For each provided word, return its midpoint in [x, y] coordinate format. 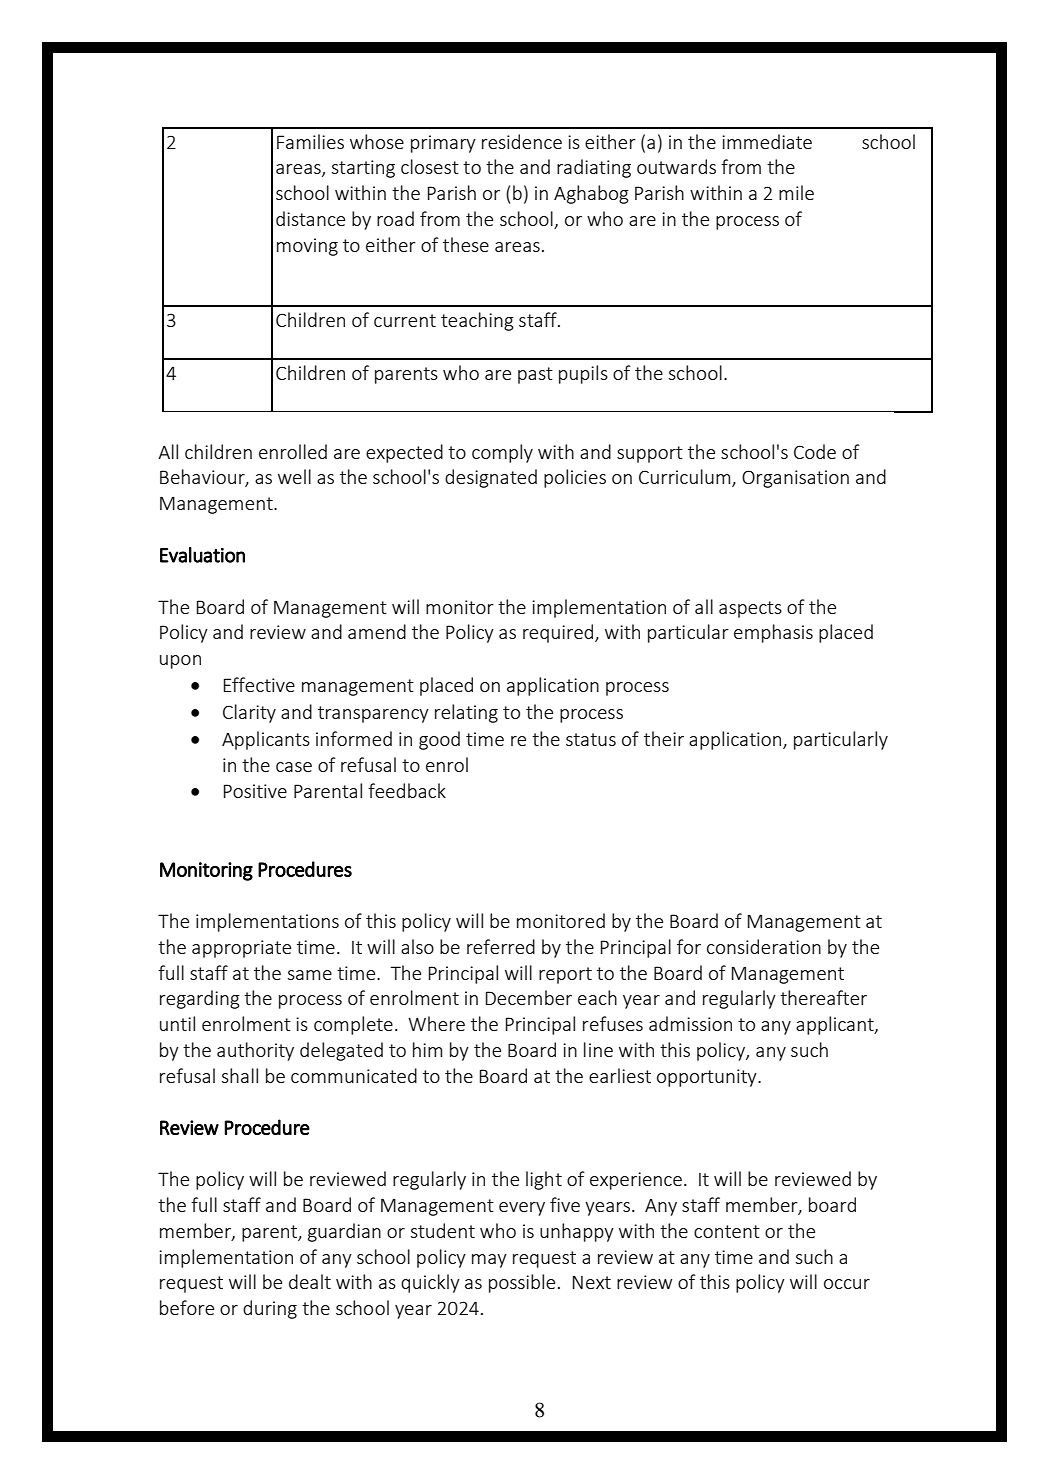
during [270, 1309]
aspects [750, 609]
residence [522, 141]
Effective [259, 684]
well [294, 476]
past [535, 375]
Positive [255, 791]
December [529, 997]
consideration [764, 946]
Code [815, 451]
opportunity [708, 1078]
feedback [407, 790]
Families [310, 141]
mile [796, 192]
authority [255, 1051]
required [559, 633]
